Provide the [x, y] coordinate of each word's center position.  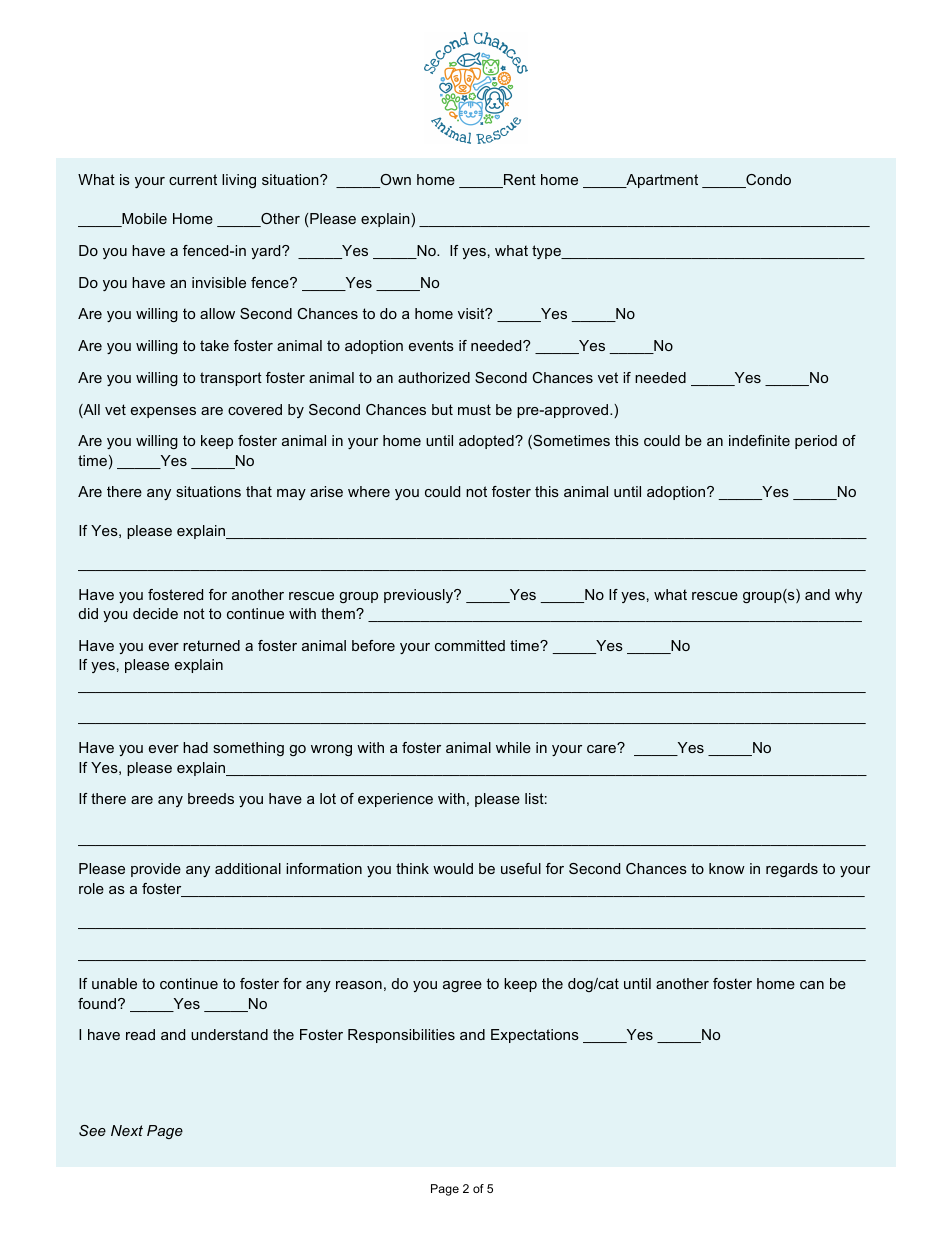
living [239, 181]
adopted [487, 442]
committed [470, 645]
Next [127, 1130]
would [453, 868]
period [816, 442]
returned [211, 645]
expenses [163, 412]
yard [267, 252]
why [848, 596]
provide [156, 870]
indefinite [759, 440]
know [727, 868]
